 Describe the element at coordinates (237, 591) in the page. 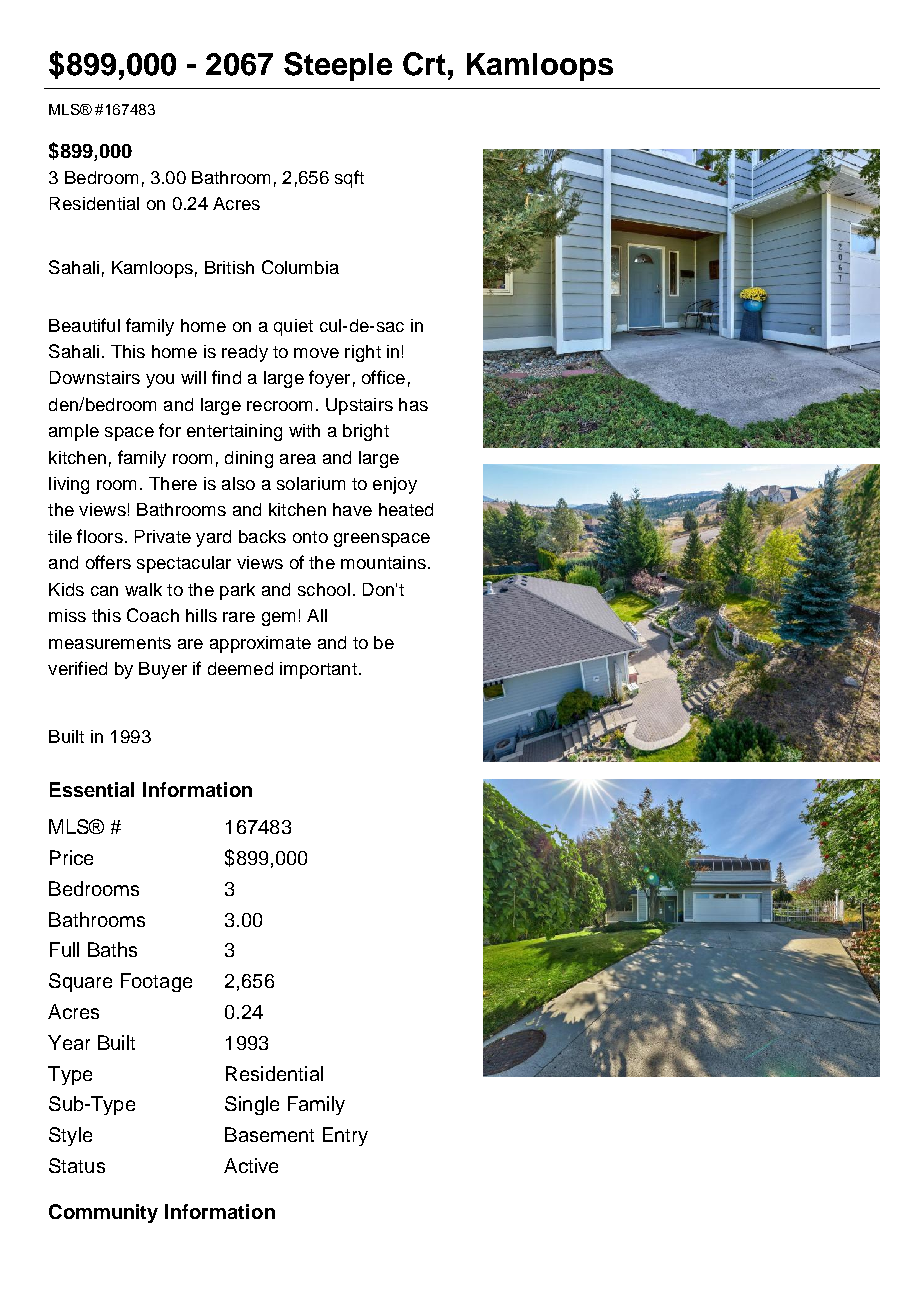

I see `park` at that location.
